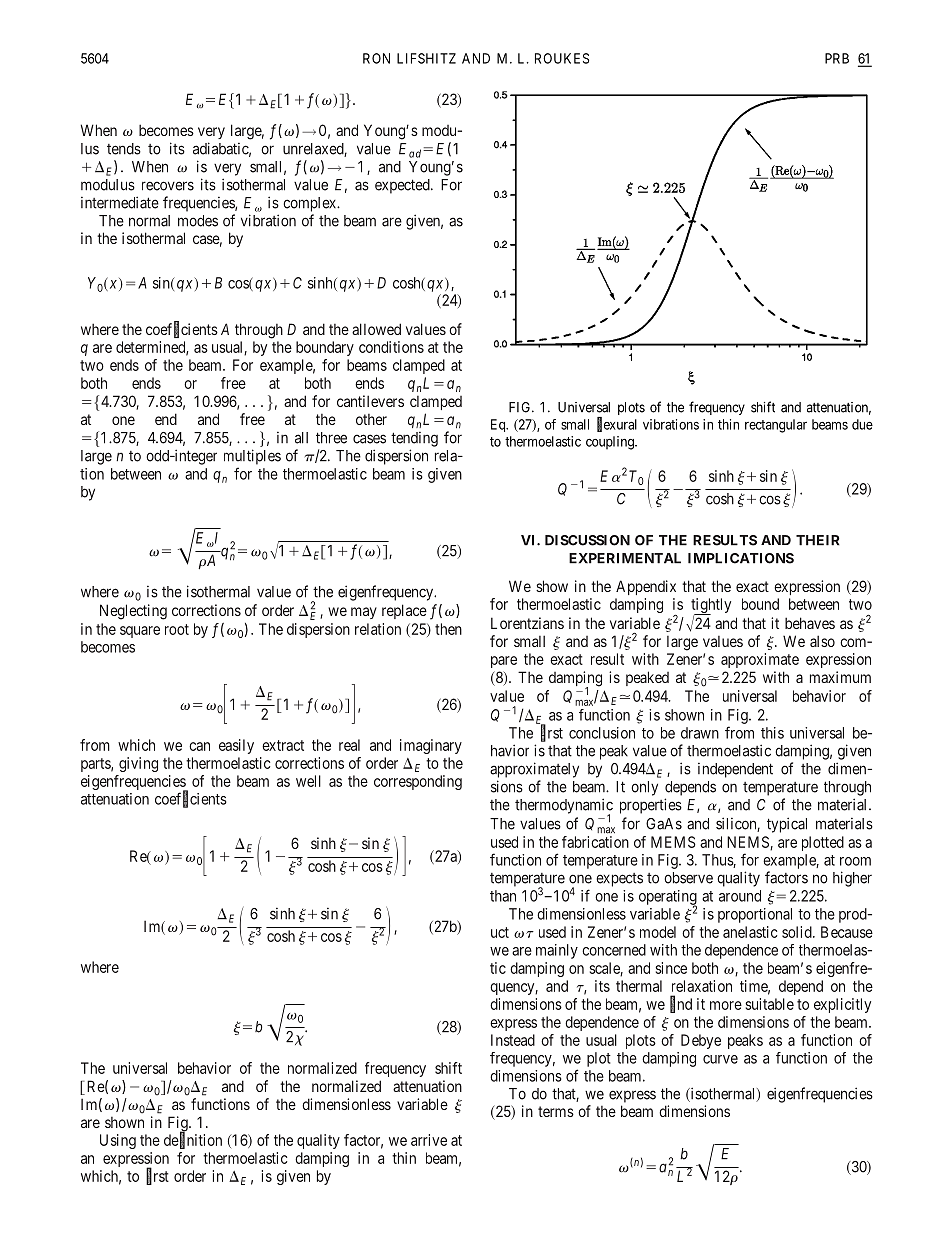 The height and width of the document is (1233, 952). I want to click on terms, so click(556, 1111).
